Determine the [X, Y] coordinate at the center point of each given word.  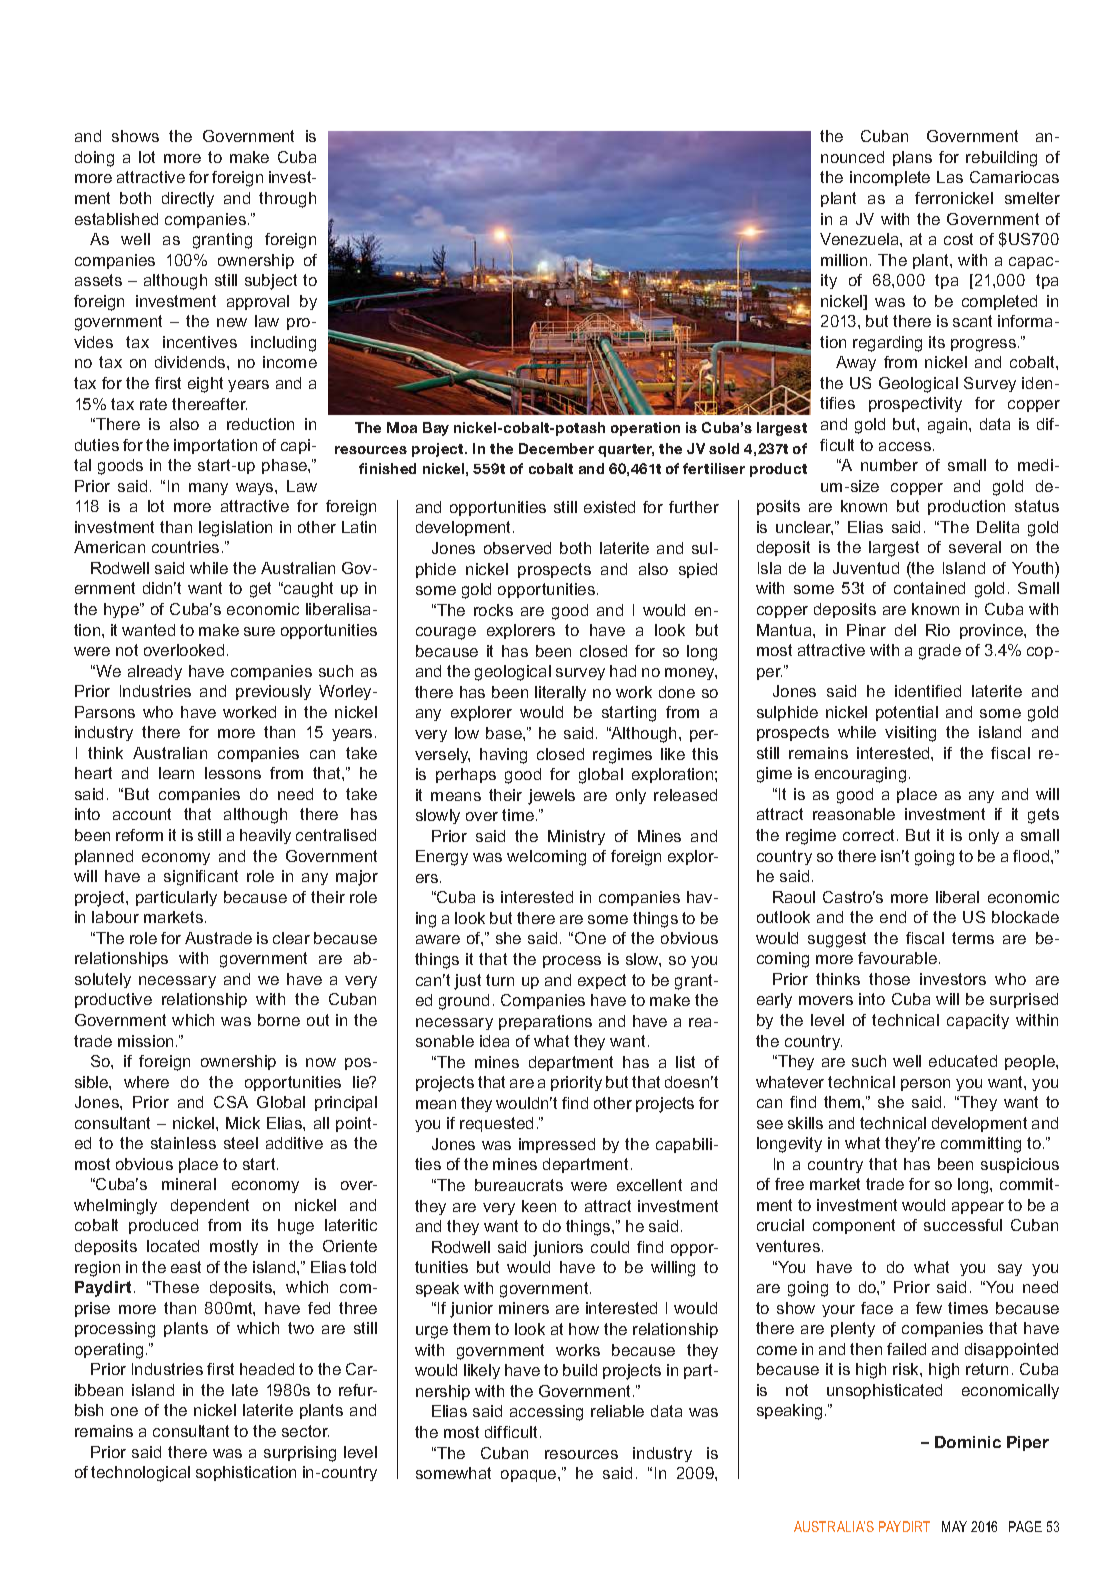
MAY [954, 1526]
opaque [530, 1476]
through [287, 200]
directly [188, 199]
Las [950, 177]
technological [140, 1474]
